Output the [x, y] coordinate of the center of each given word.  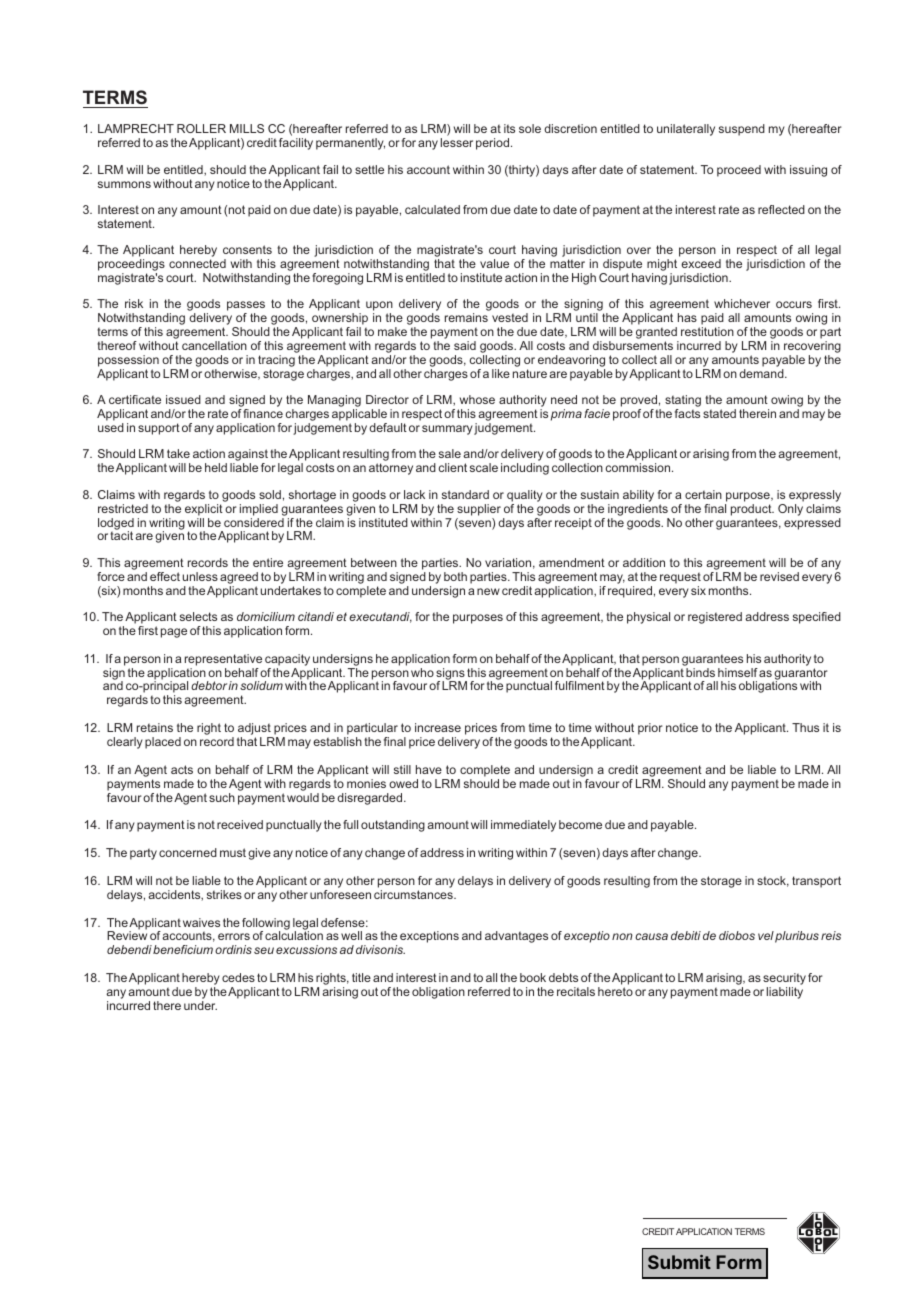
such [222, 797]
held [216, 467]
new [488, 591]
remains [466, 317]
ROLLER [201, 128]
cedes [238, 977]
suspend [742, 130]
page [174, 633]
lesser [457, 142]
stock [773, 881]
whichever [742, 303]
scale [484, 467]
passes [246, 307]
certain [703, 494]
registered [715, 618]
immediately [523, 826]
